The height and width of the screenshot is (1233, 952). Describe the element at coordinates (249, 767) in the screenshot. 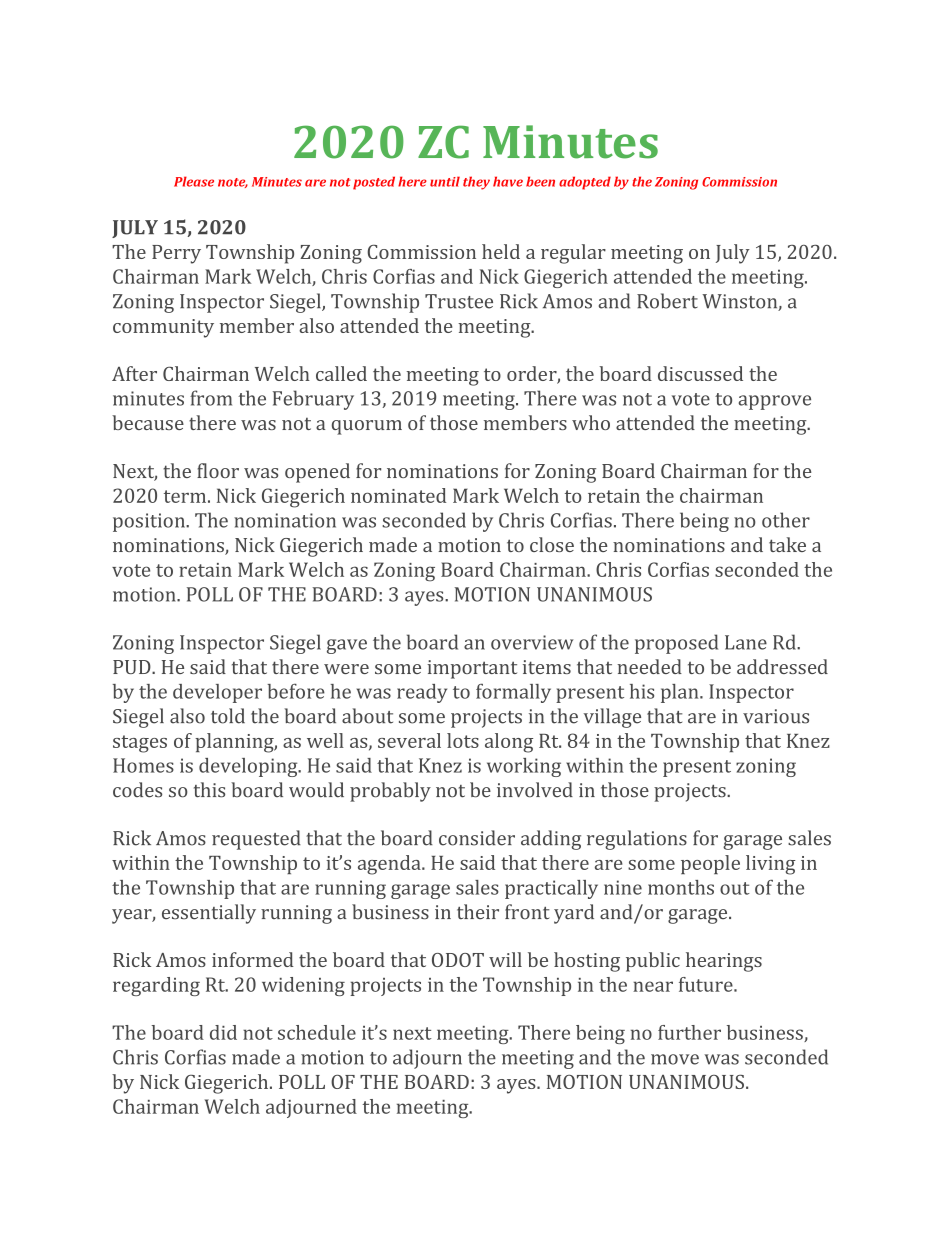

I see `developing` at that location.
